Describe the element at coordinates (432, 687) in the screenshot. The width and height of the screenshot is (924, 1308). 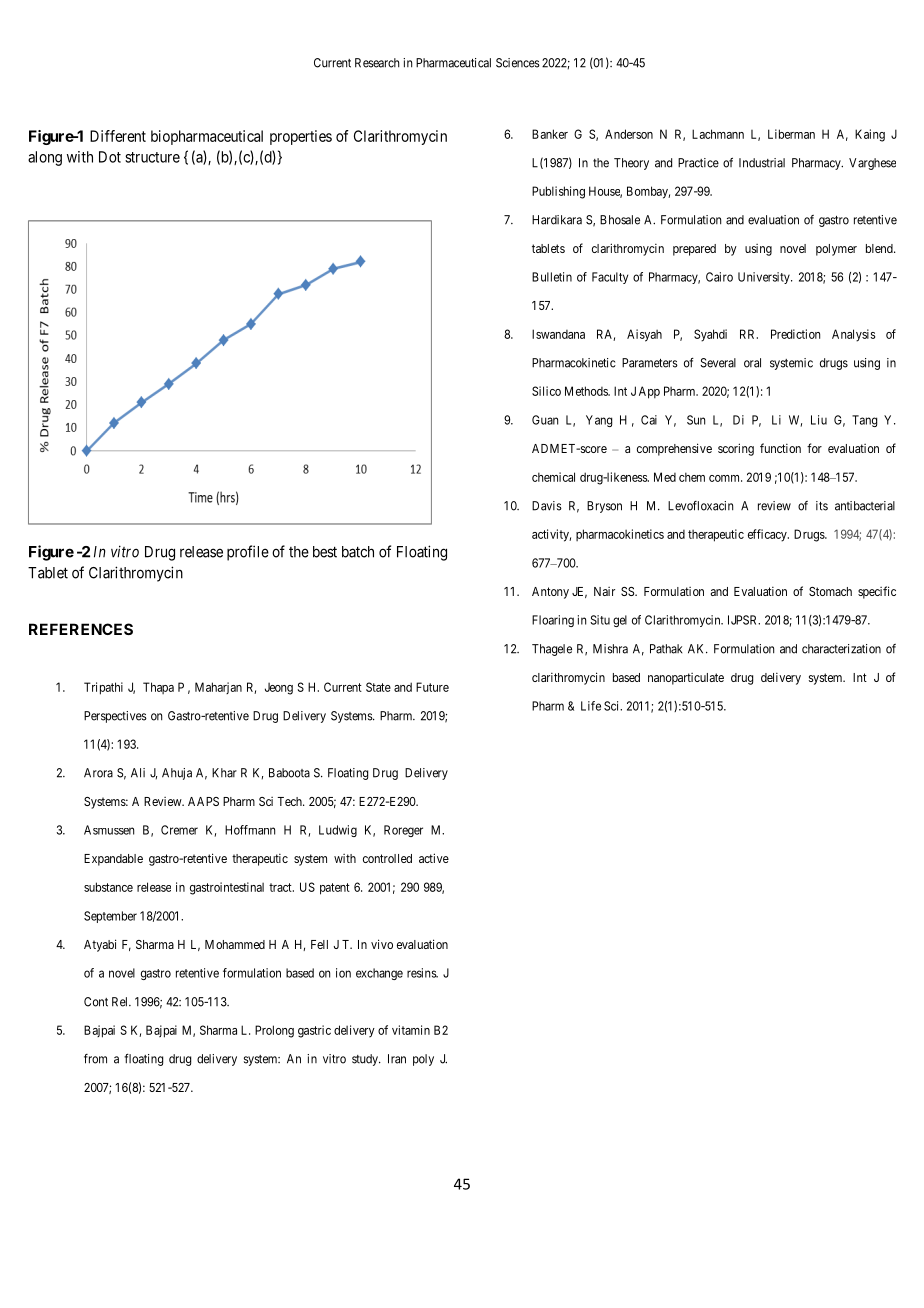
I see `Future` at that location.
